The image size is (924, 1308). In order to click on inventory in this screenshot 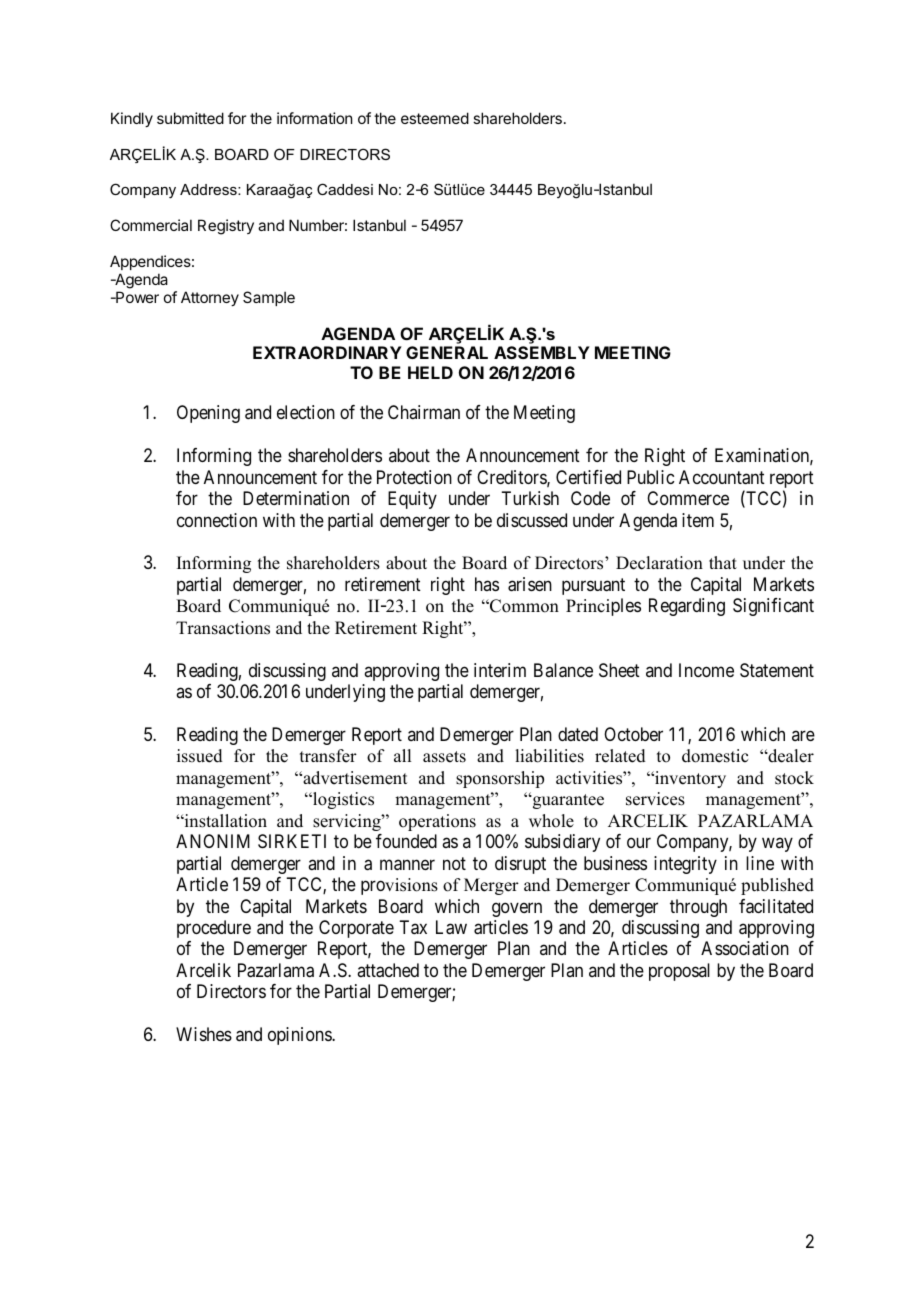, I will do `click(689, 779)`.
